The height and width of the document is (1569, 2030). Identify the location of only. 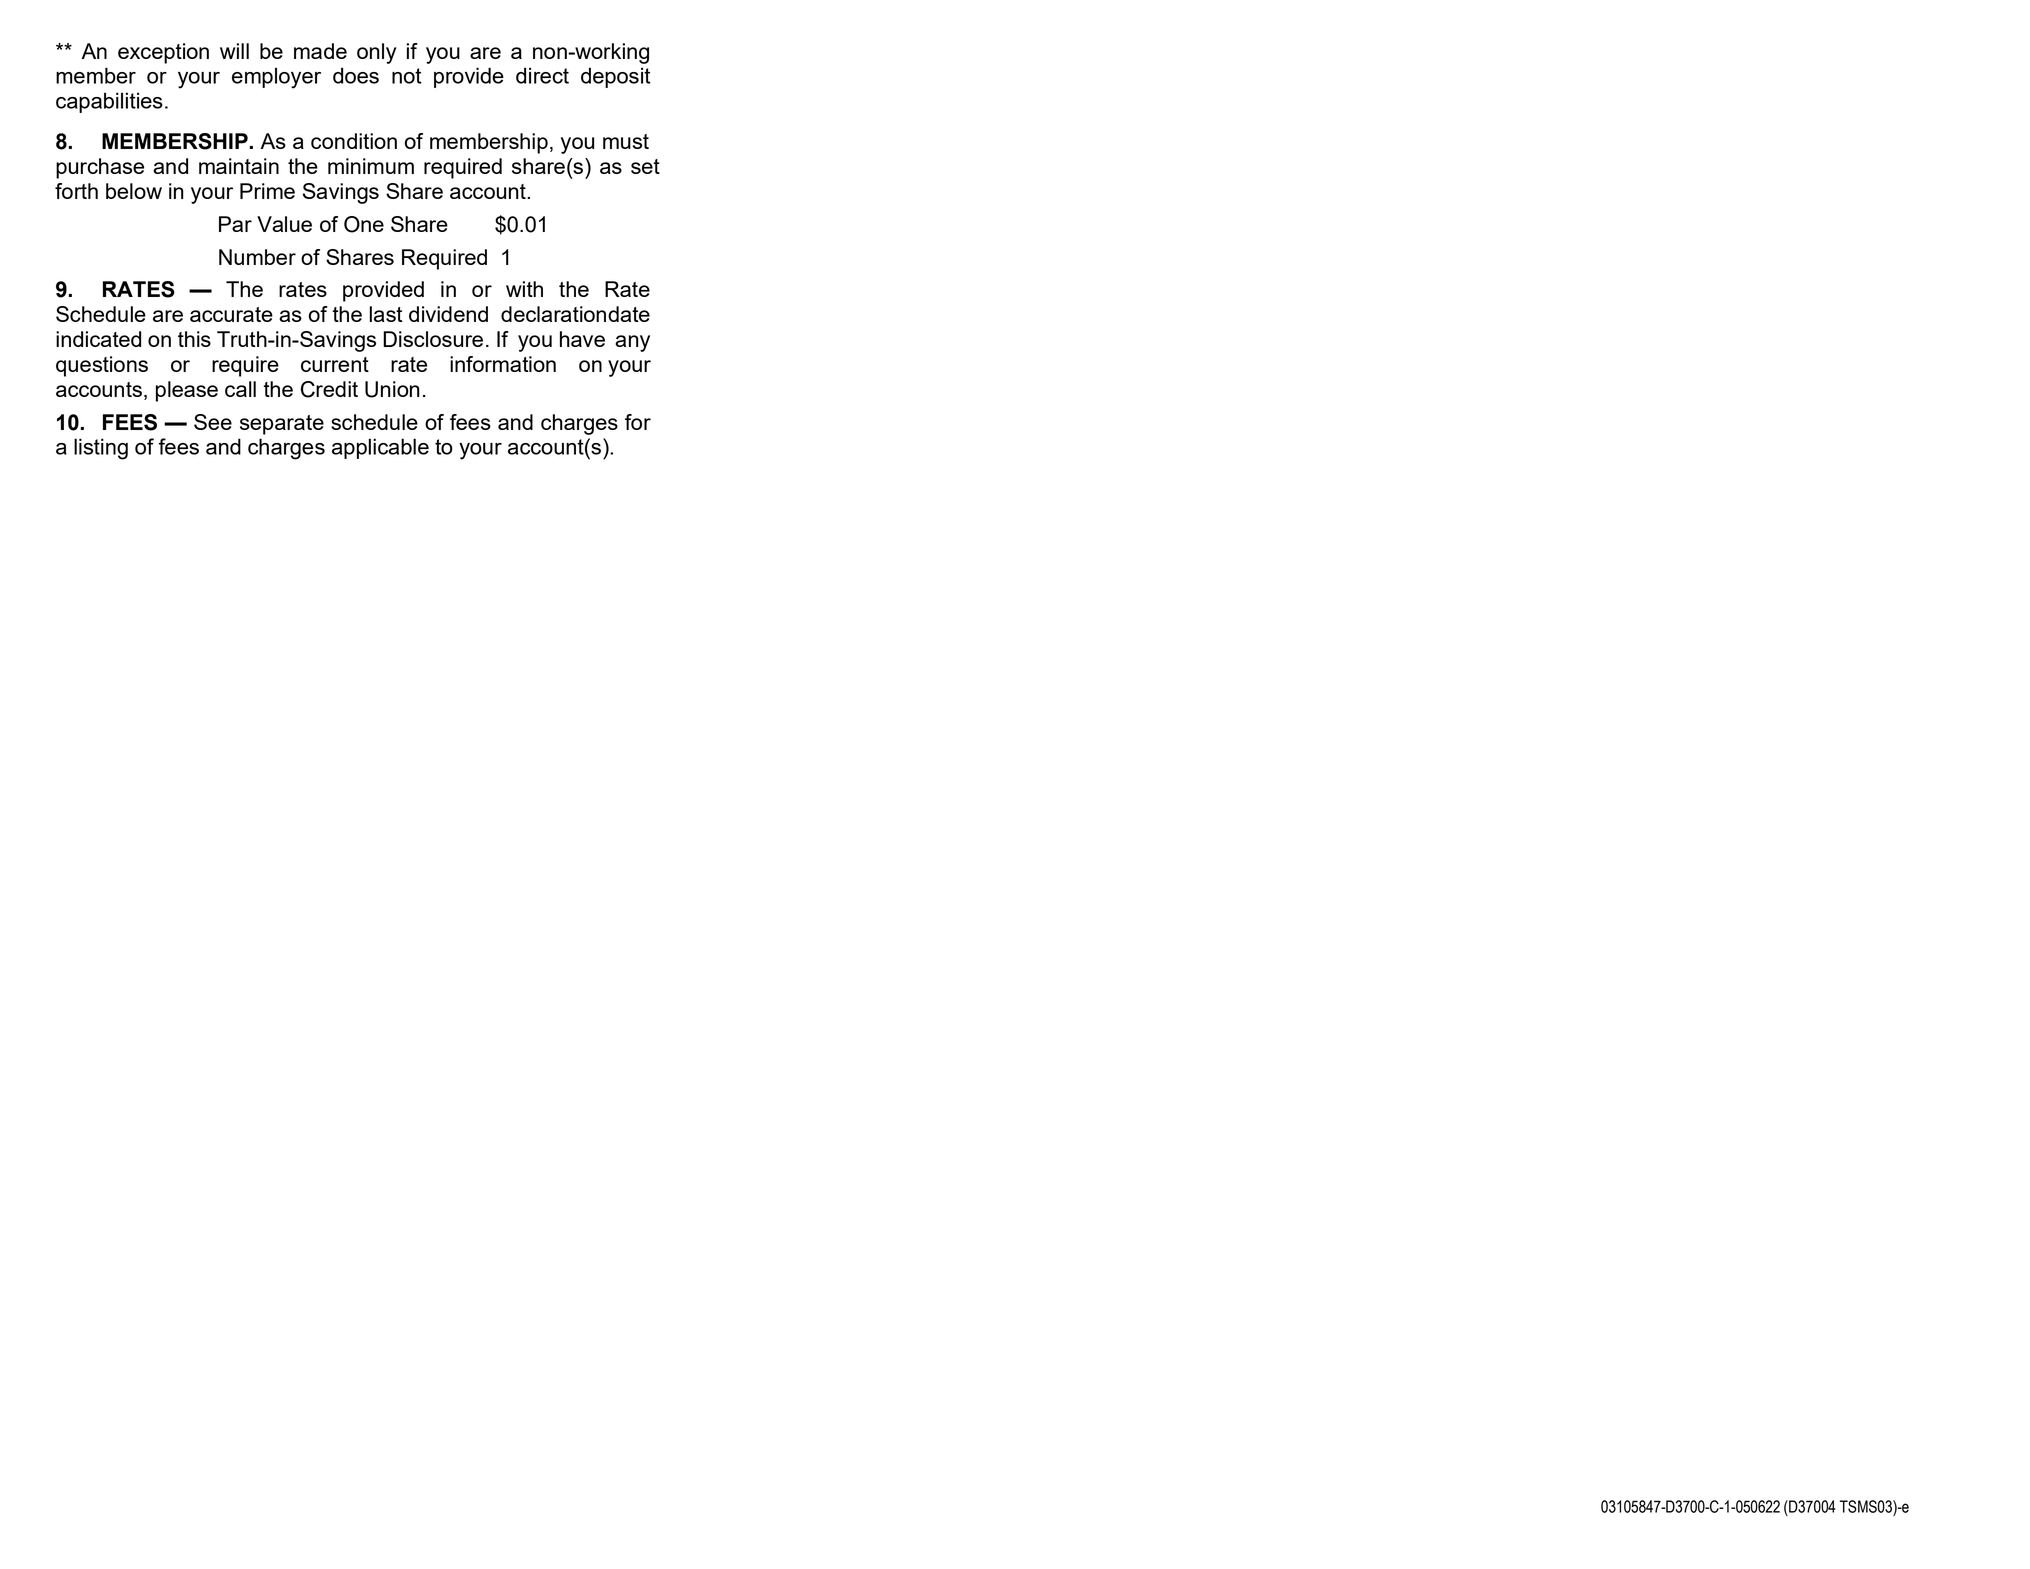
(376, 53).
